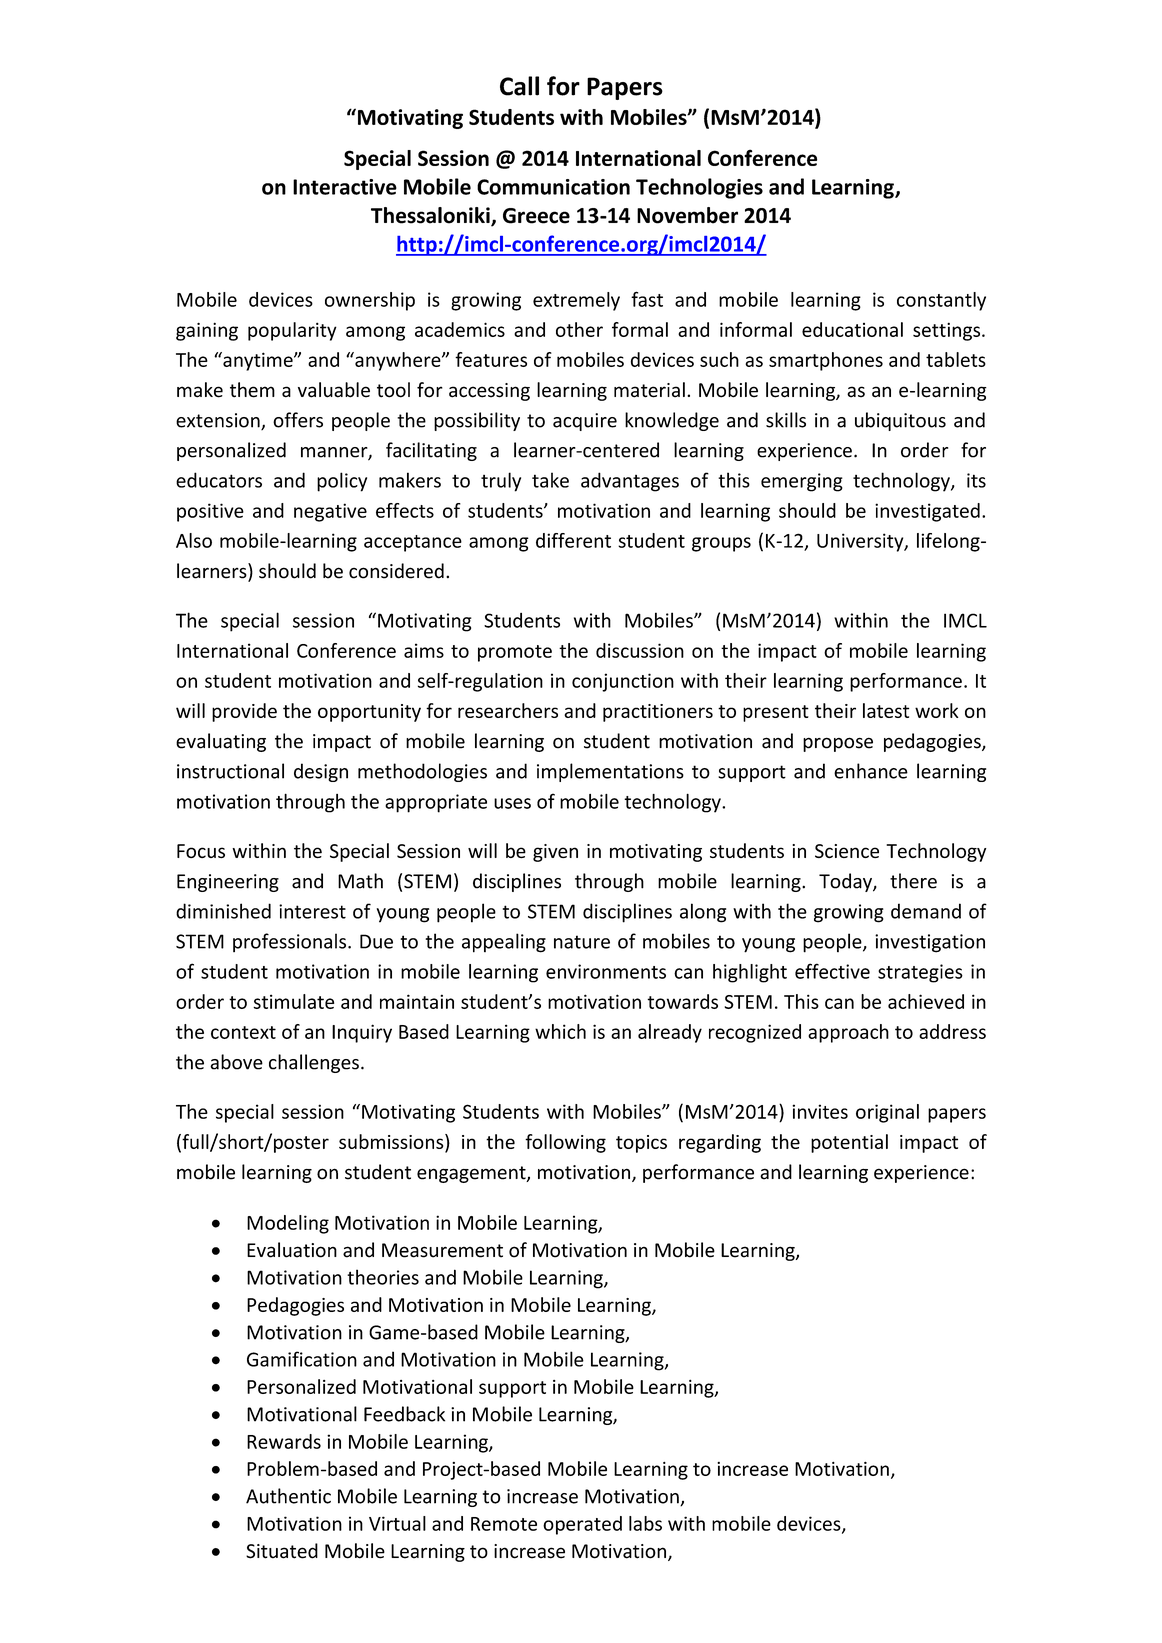  I want to click on Science, so click(847, 851).
